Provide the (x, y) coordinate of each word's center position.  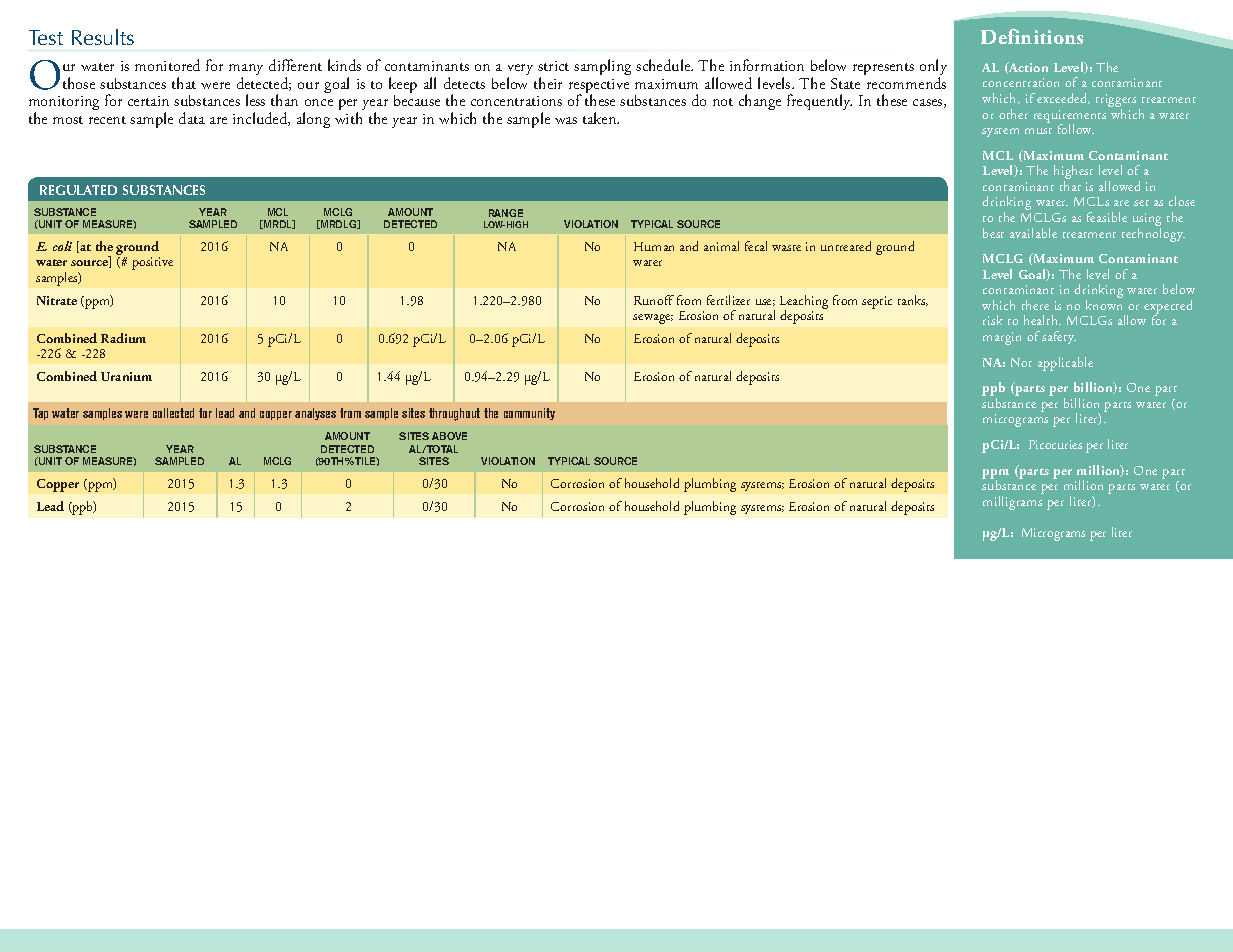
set (1141, 203)
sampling (602, 67)
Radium (123, 338)
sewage (653, 319)
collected (173, 413)
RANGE (506, 213)
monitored (167, 65)
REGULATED (78, 190)
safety (1059, 337)
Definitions (1032, 36)
